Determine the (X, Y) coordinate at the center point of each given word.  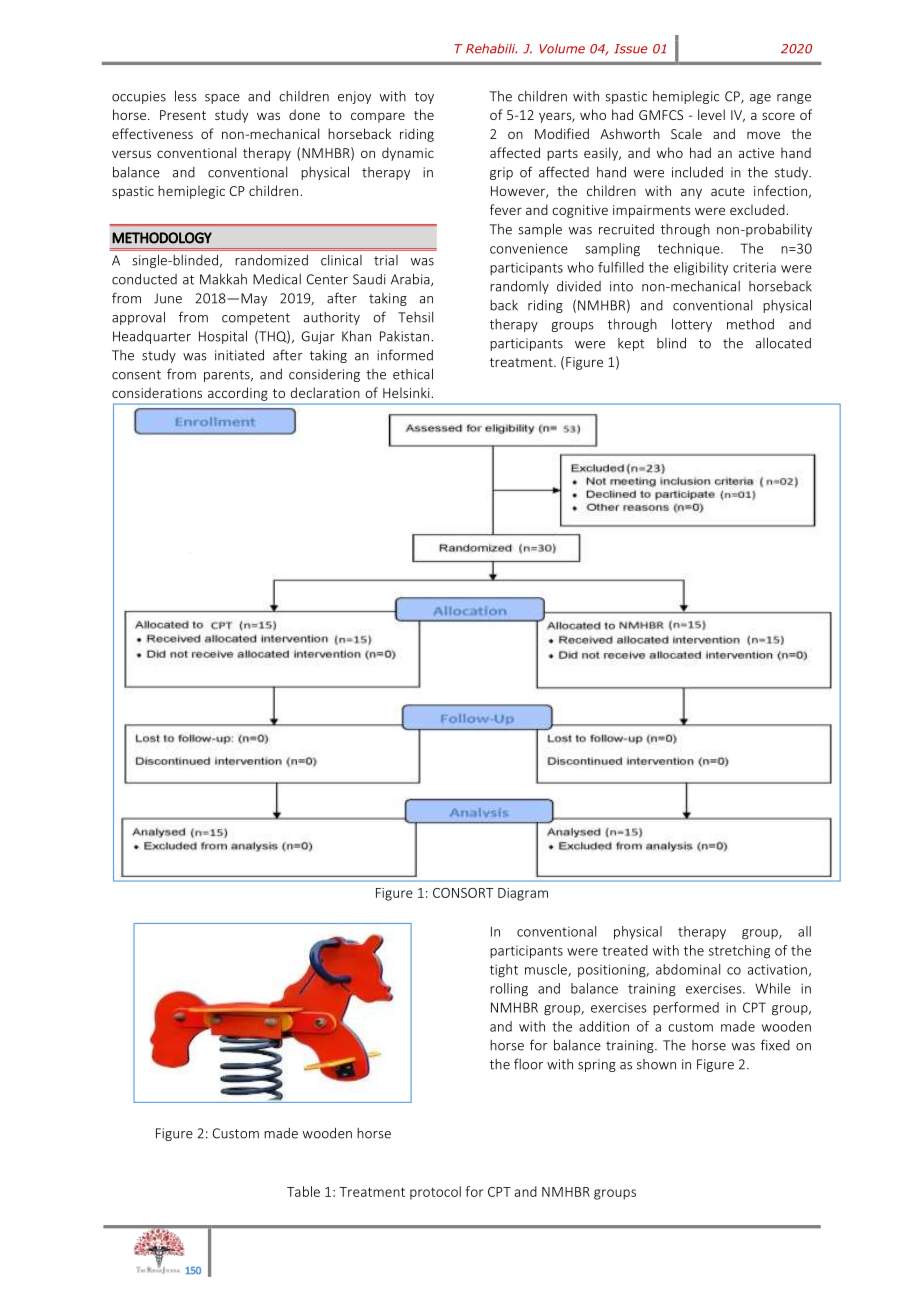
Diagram (523, 894)
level (711, 114)
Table (303, 1191)
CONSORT (463, 893)
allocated (783, 343)
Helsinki (407, 392)
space (222, 99)
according (238, 394)
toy (424, 98)
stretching (739, 952)
